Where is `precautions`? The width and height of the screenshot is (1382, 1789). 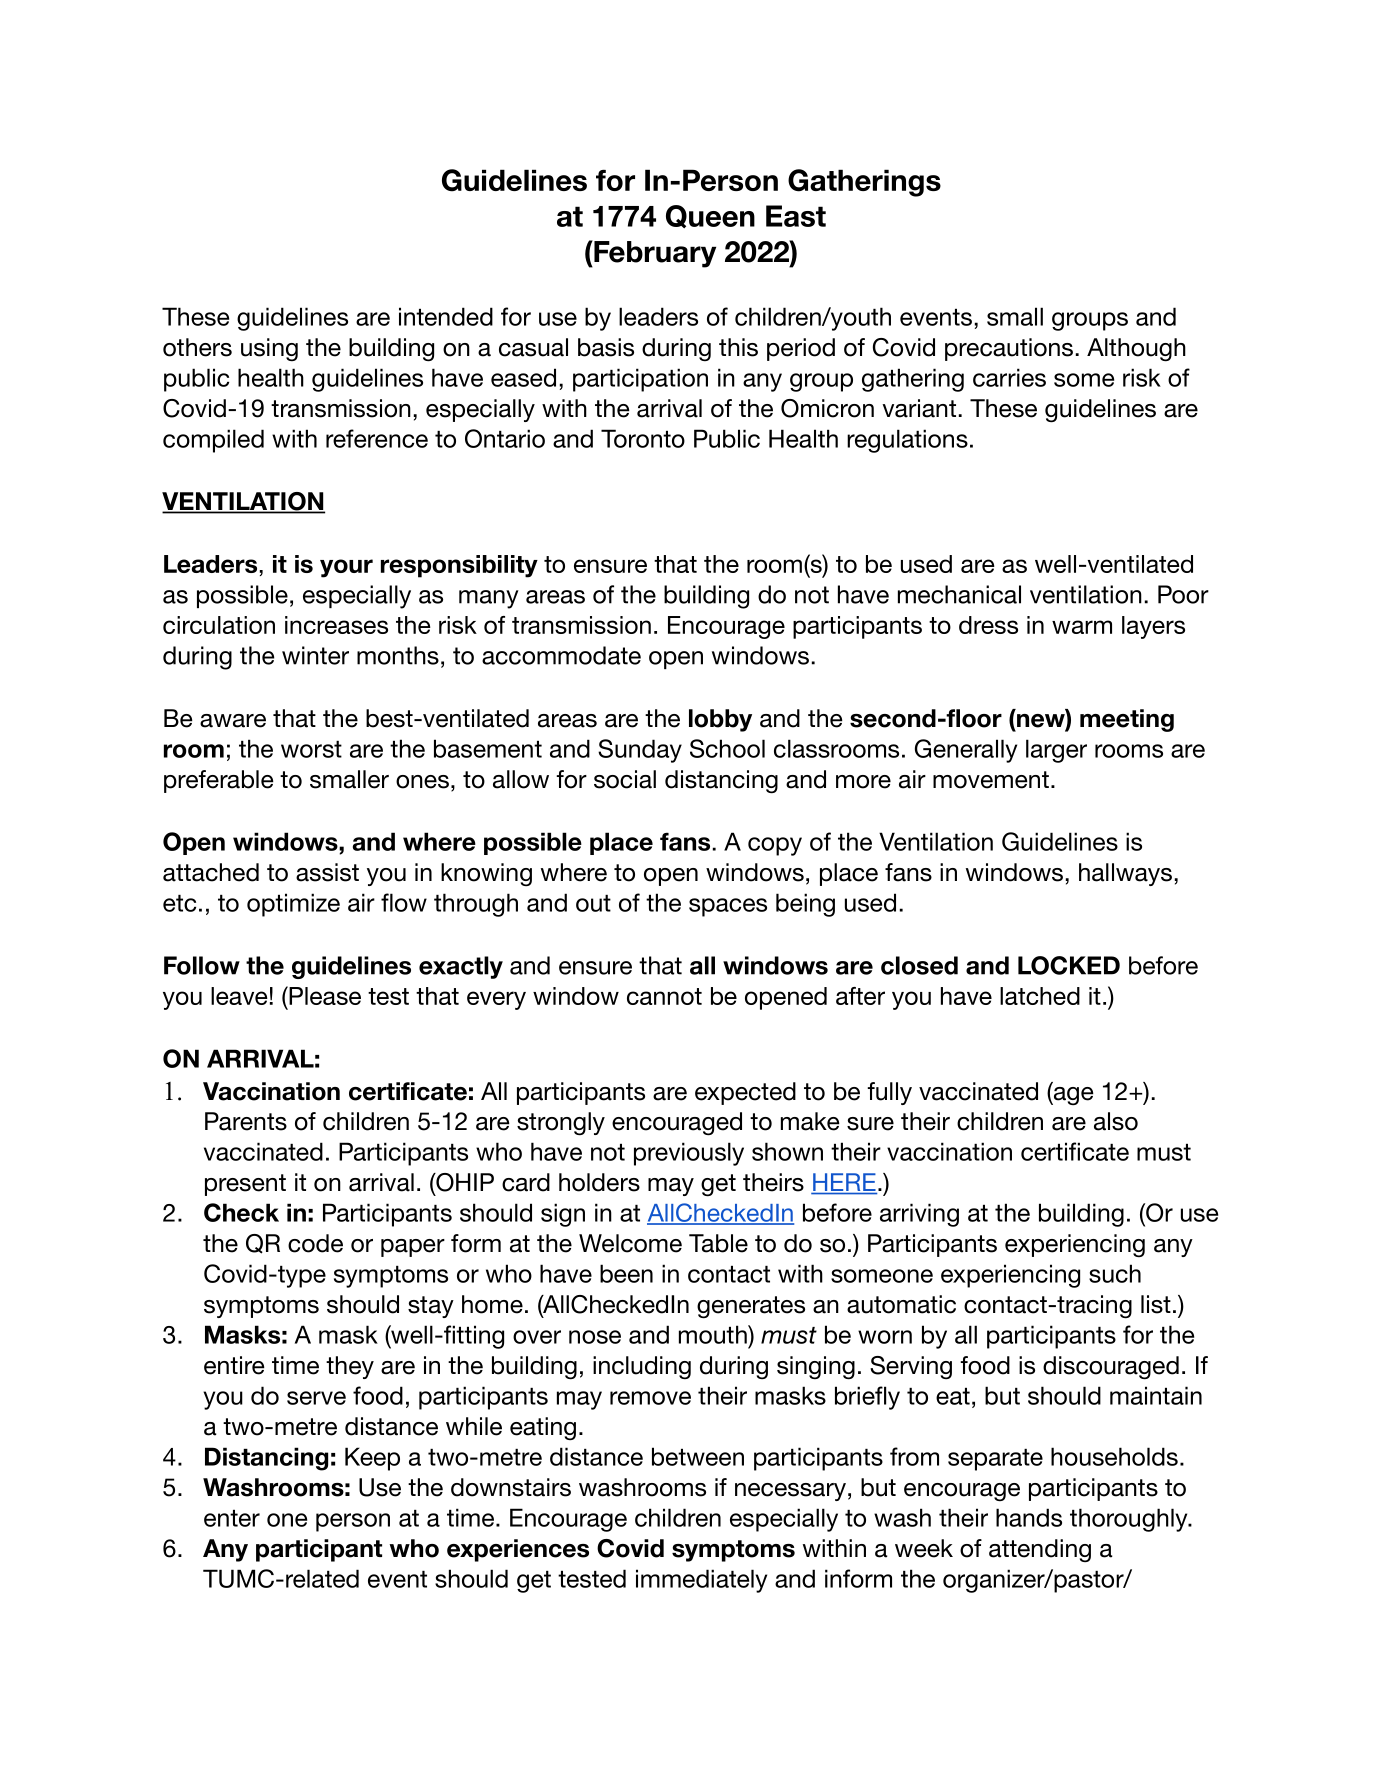
precautions is located at coordinates (1009, 349).
